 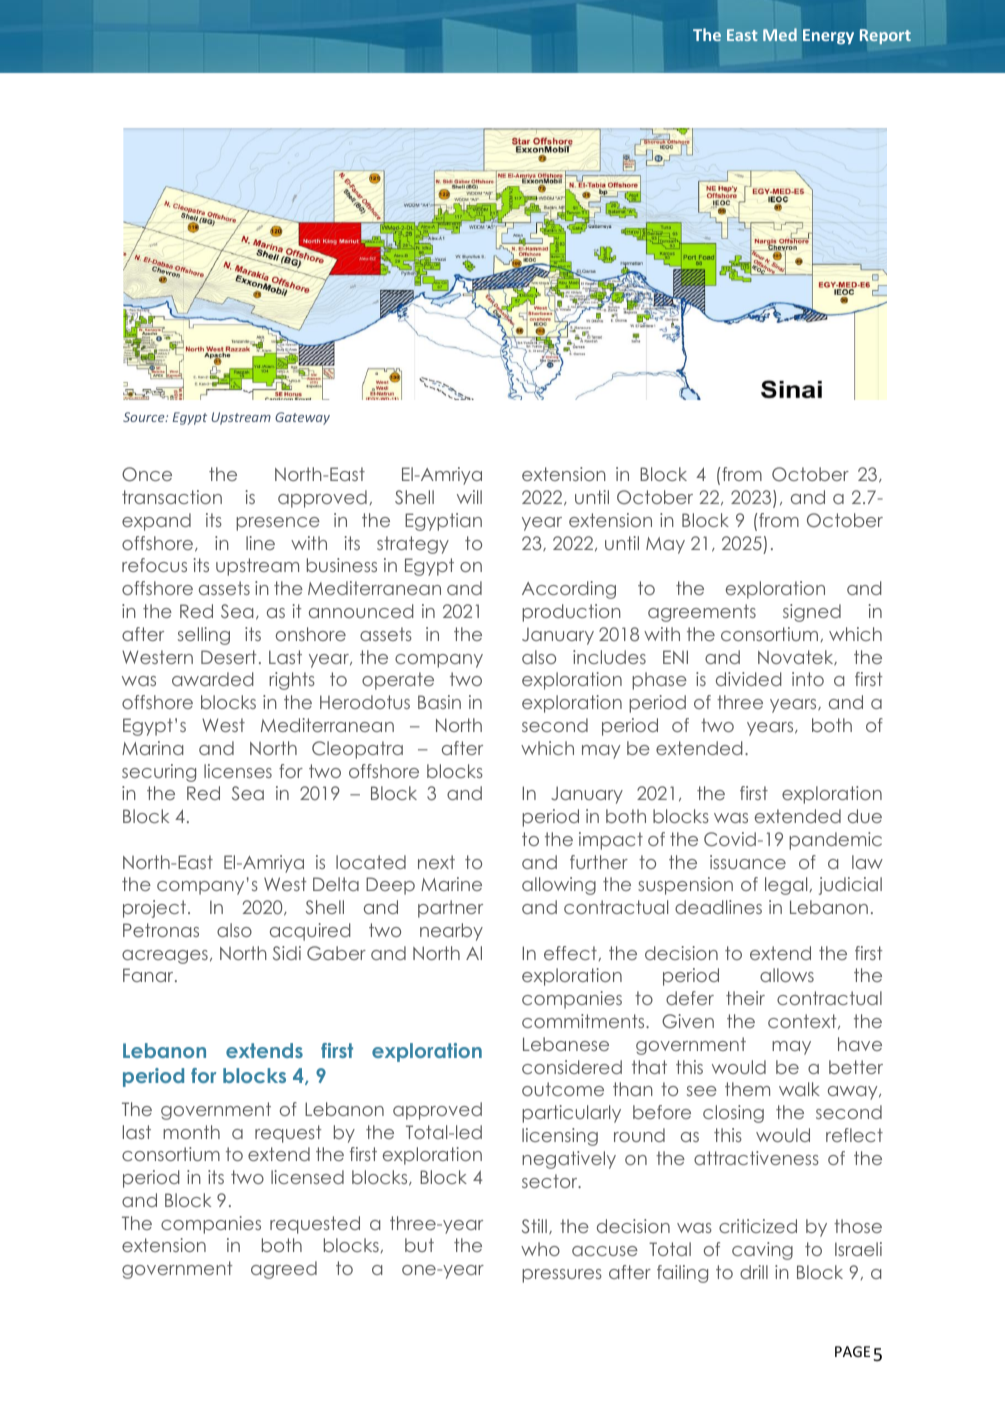 What do you see at coordinates (278, 524) in the page?
I see `presence` at bounding box center [278, 524].
